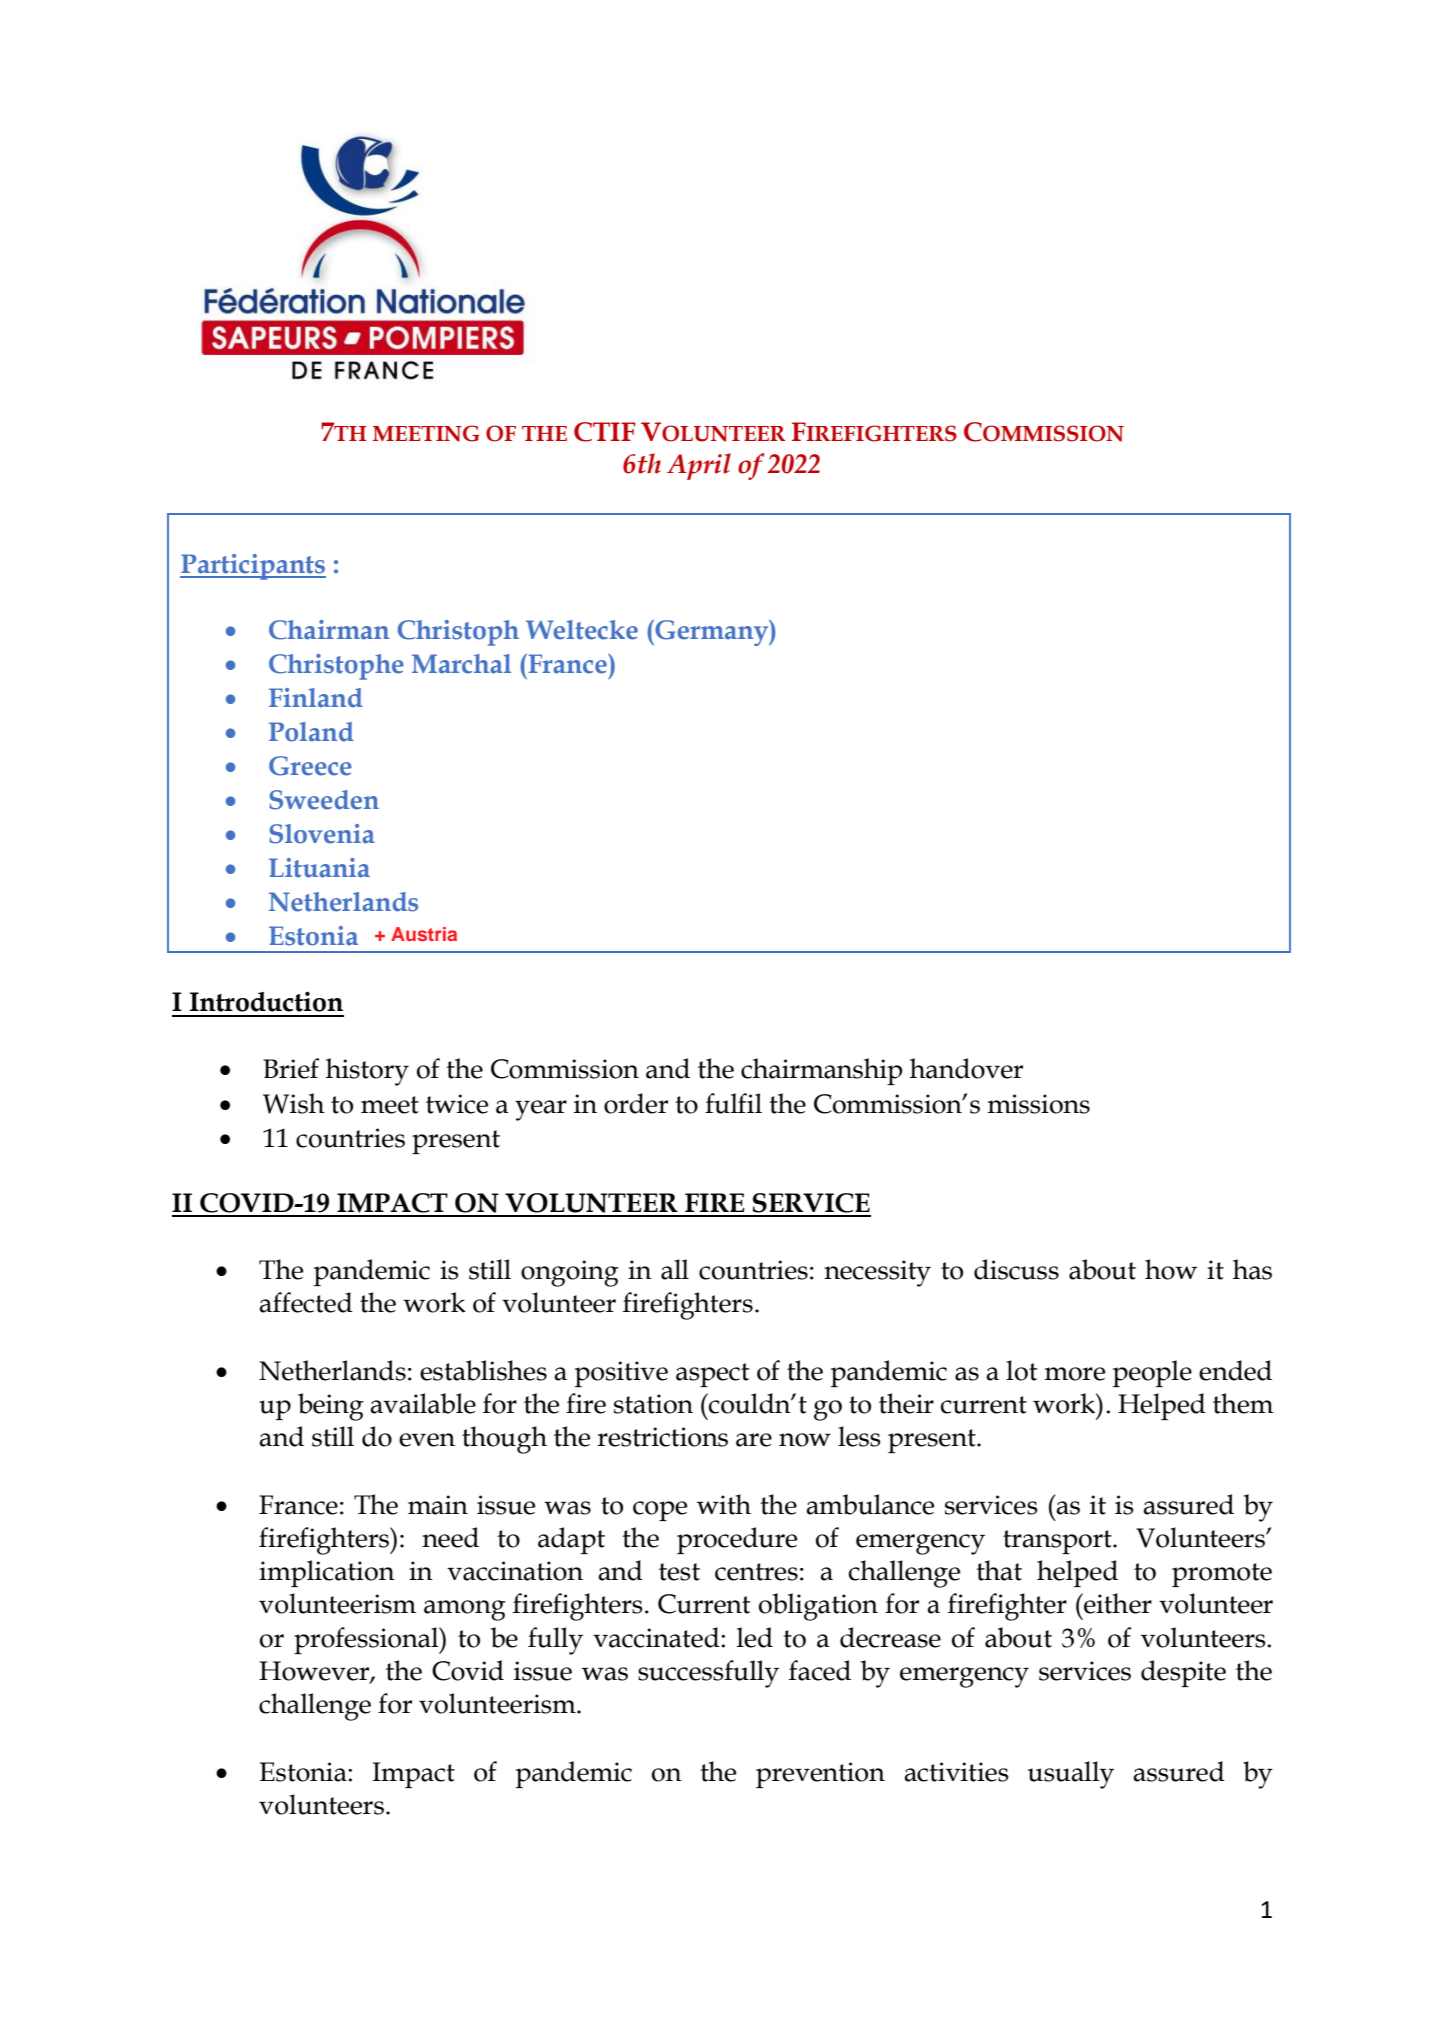 The width and height of the screenshot is (1445, 2044). I want to click on among, so click(465, 1610).
